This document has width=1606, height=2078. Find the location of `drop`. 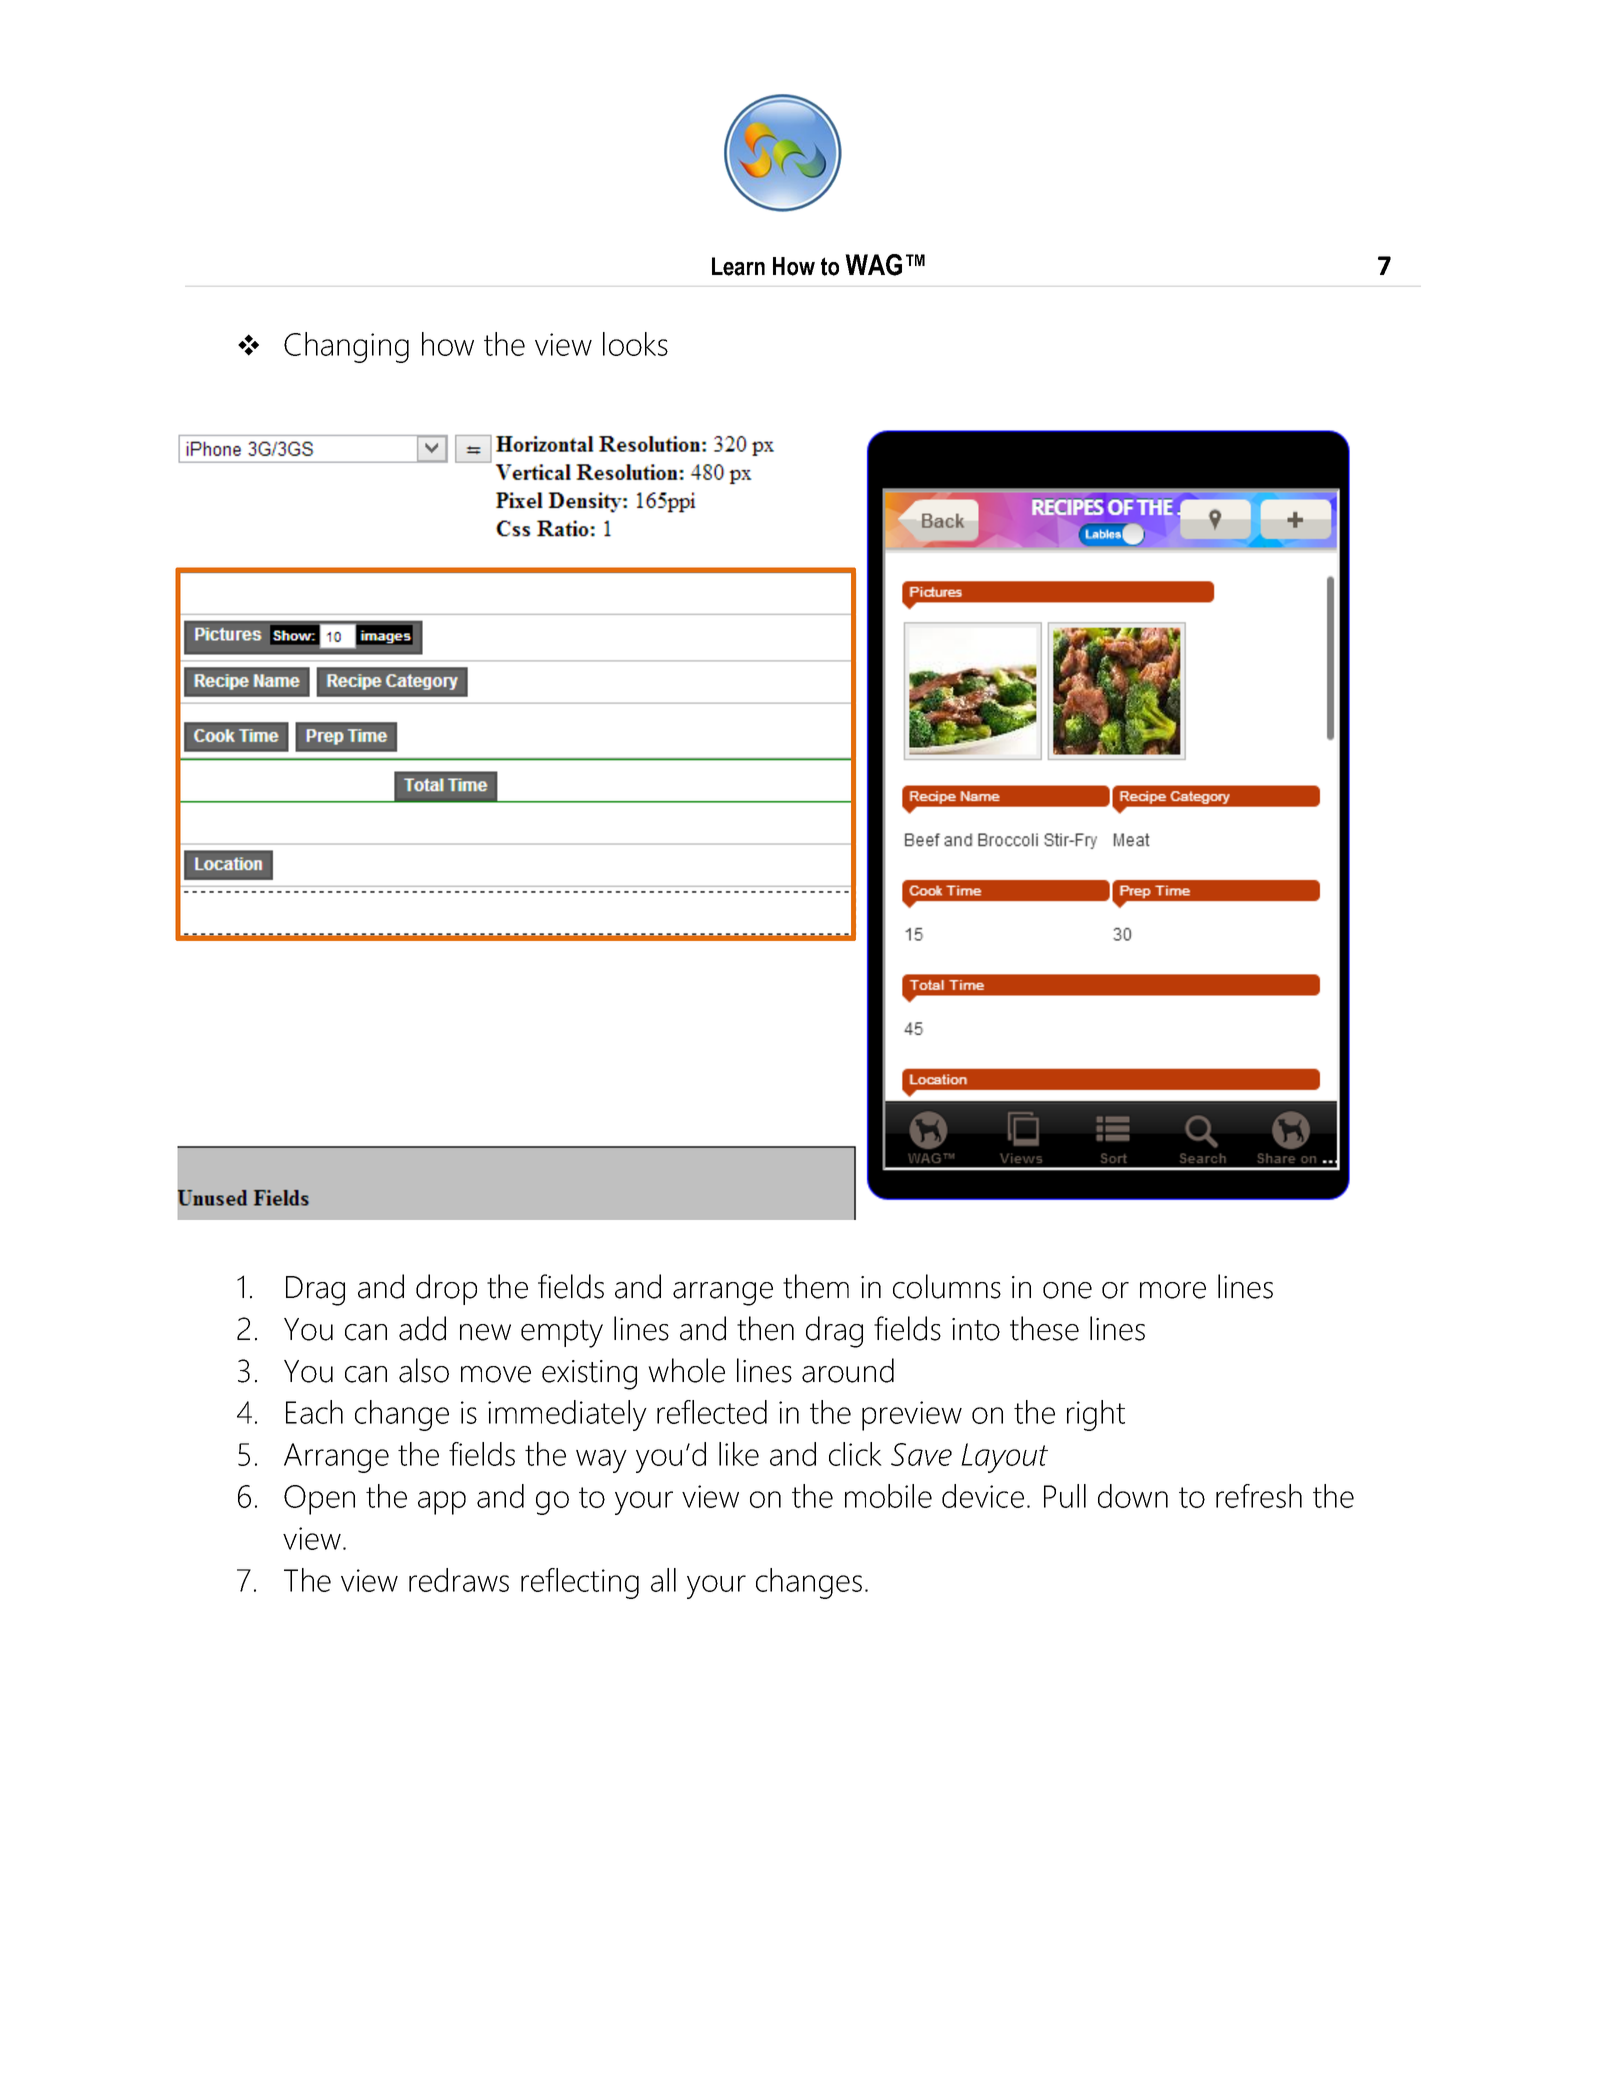

drop is located at coordinates (446, 1289).
